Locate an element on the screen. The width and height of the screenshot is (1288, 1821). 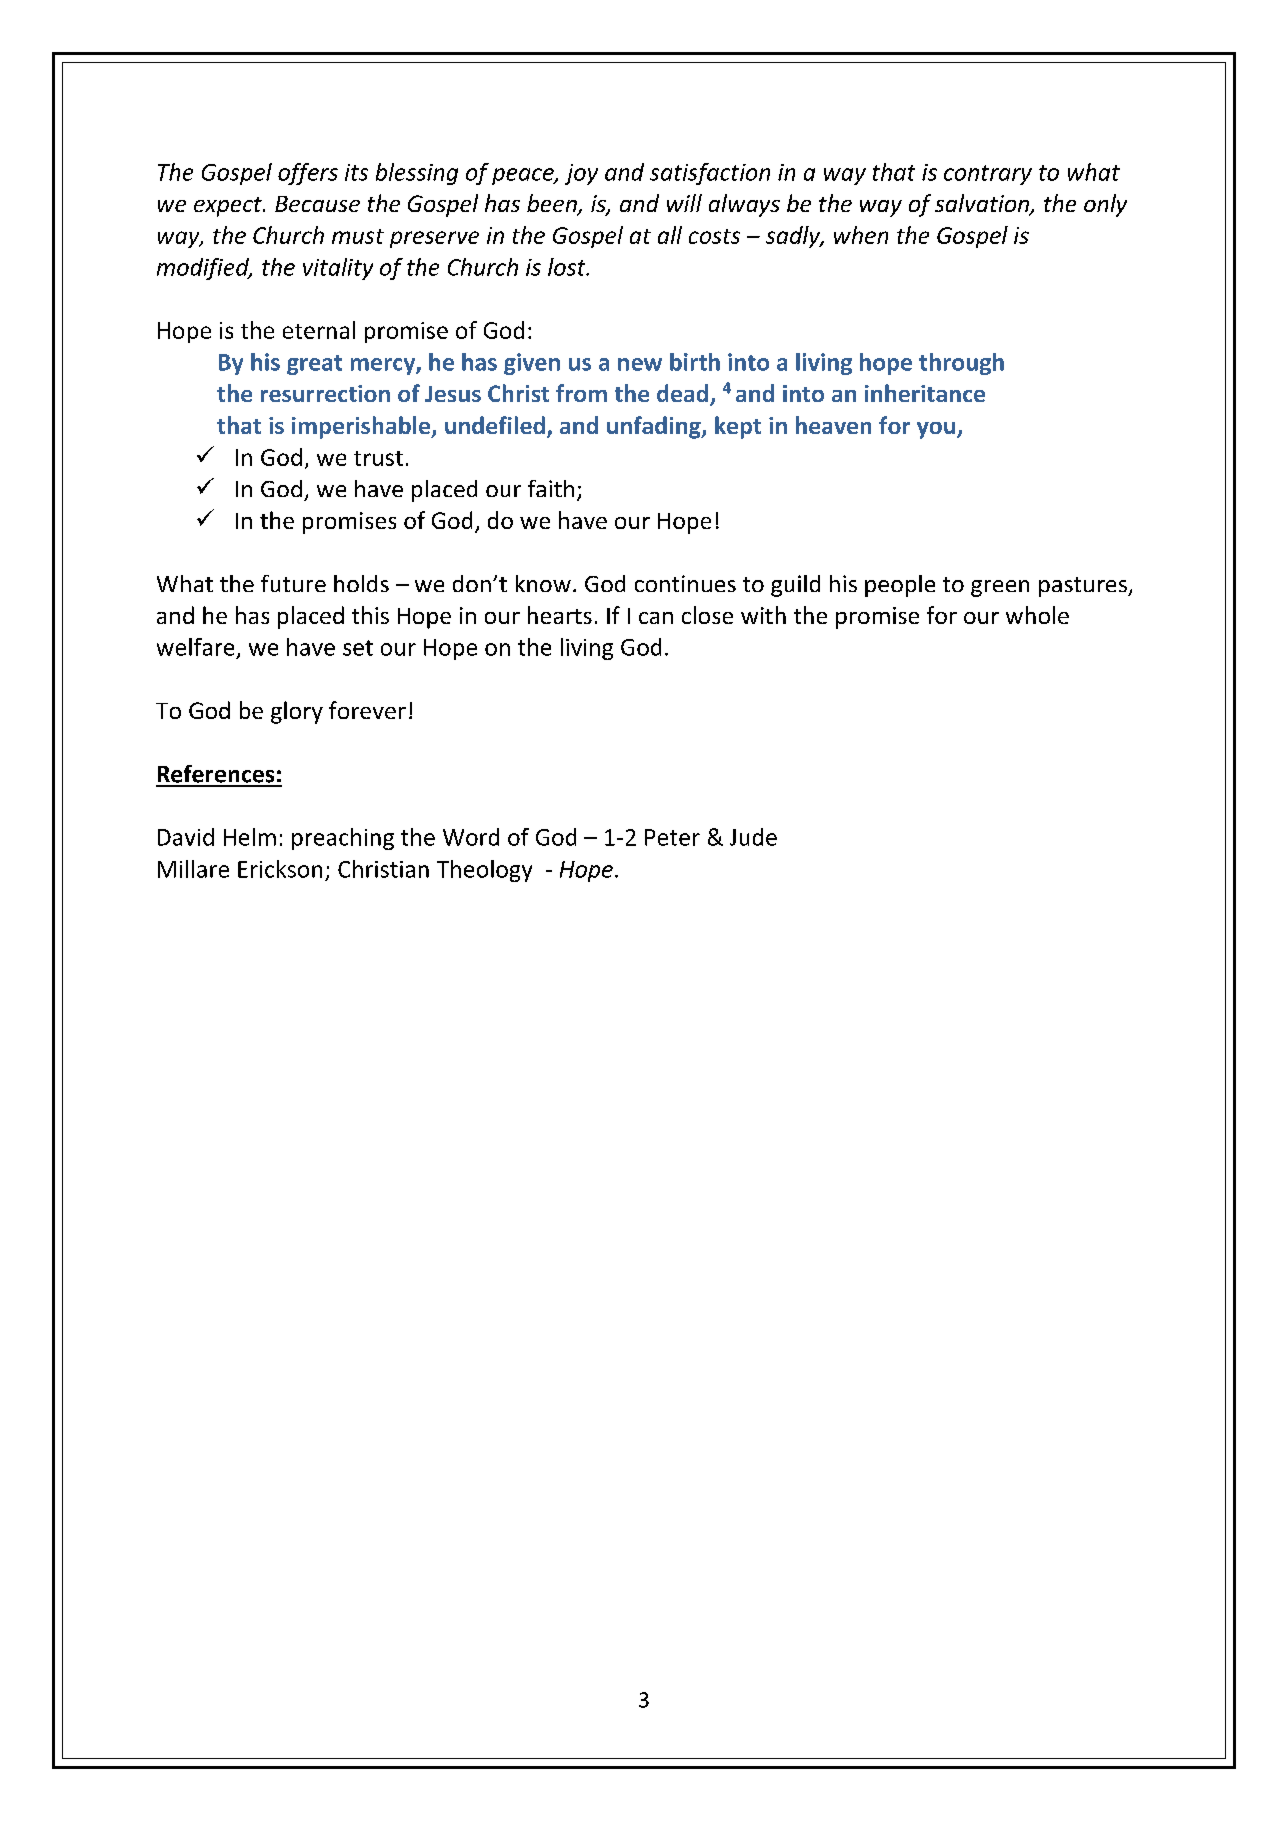
new is located at coordinates (640, 364).
